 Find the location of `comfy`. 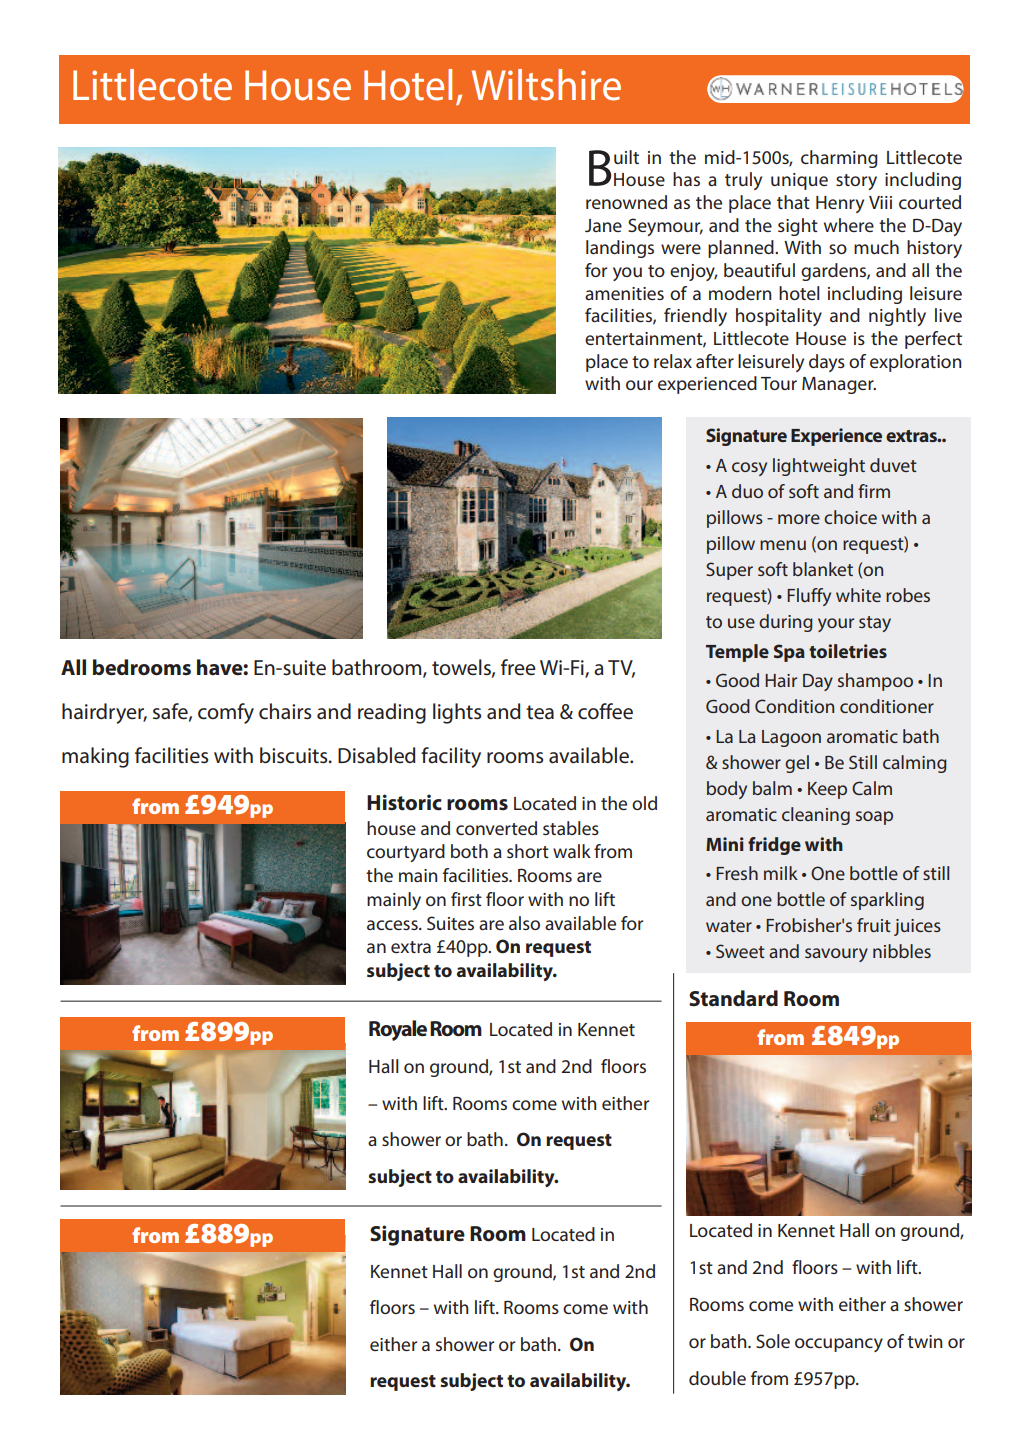

comfy is located at coordinates (226, 713).
